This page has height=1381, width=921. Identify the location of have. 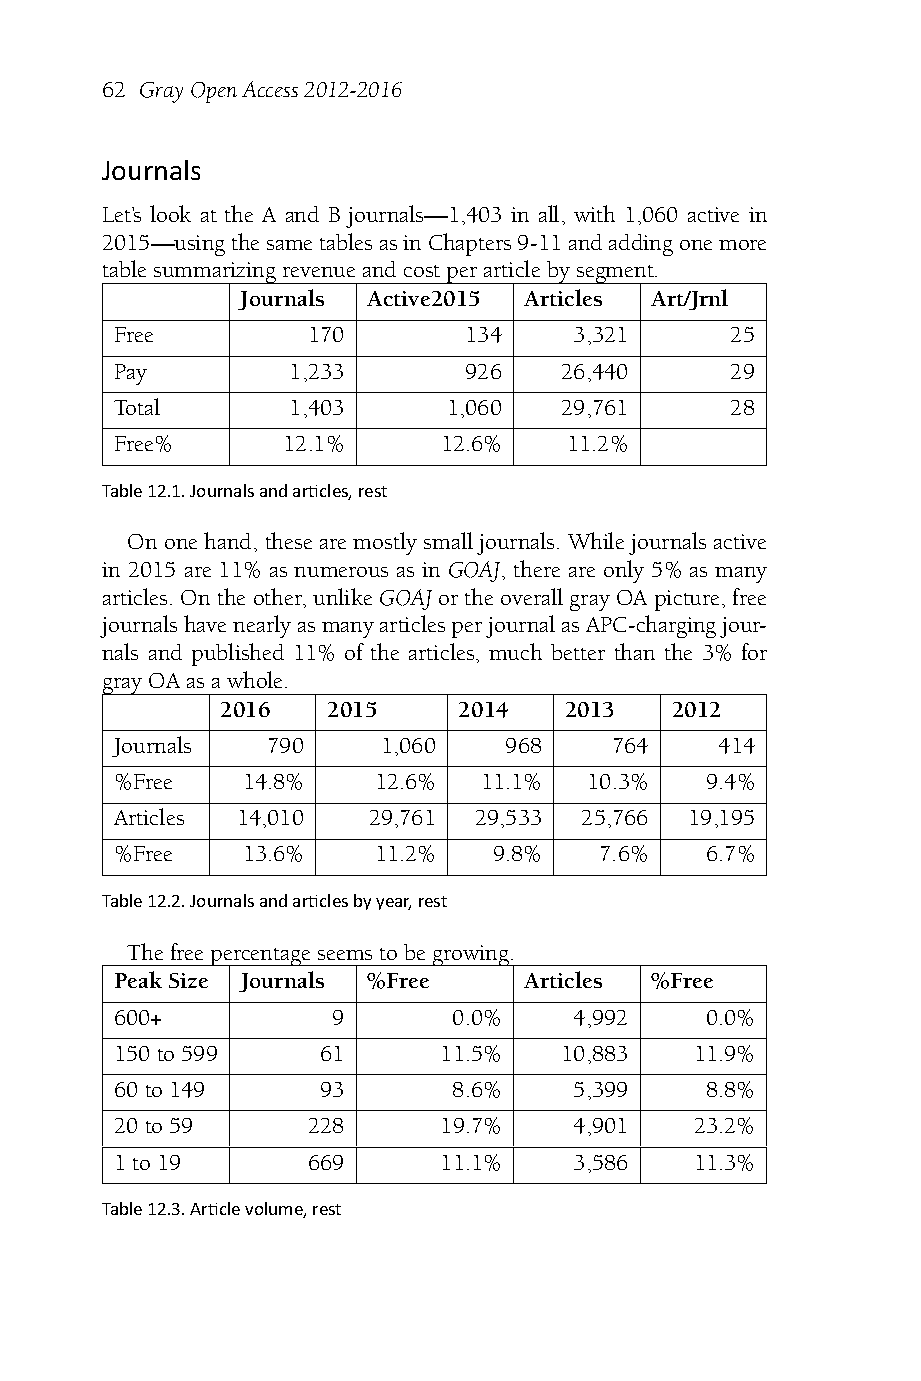
(205, 623).
